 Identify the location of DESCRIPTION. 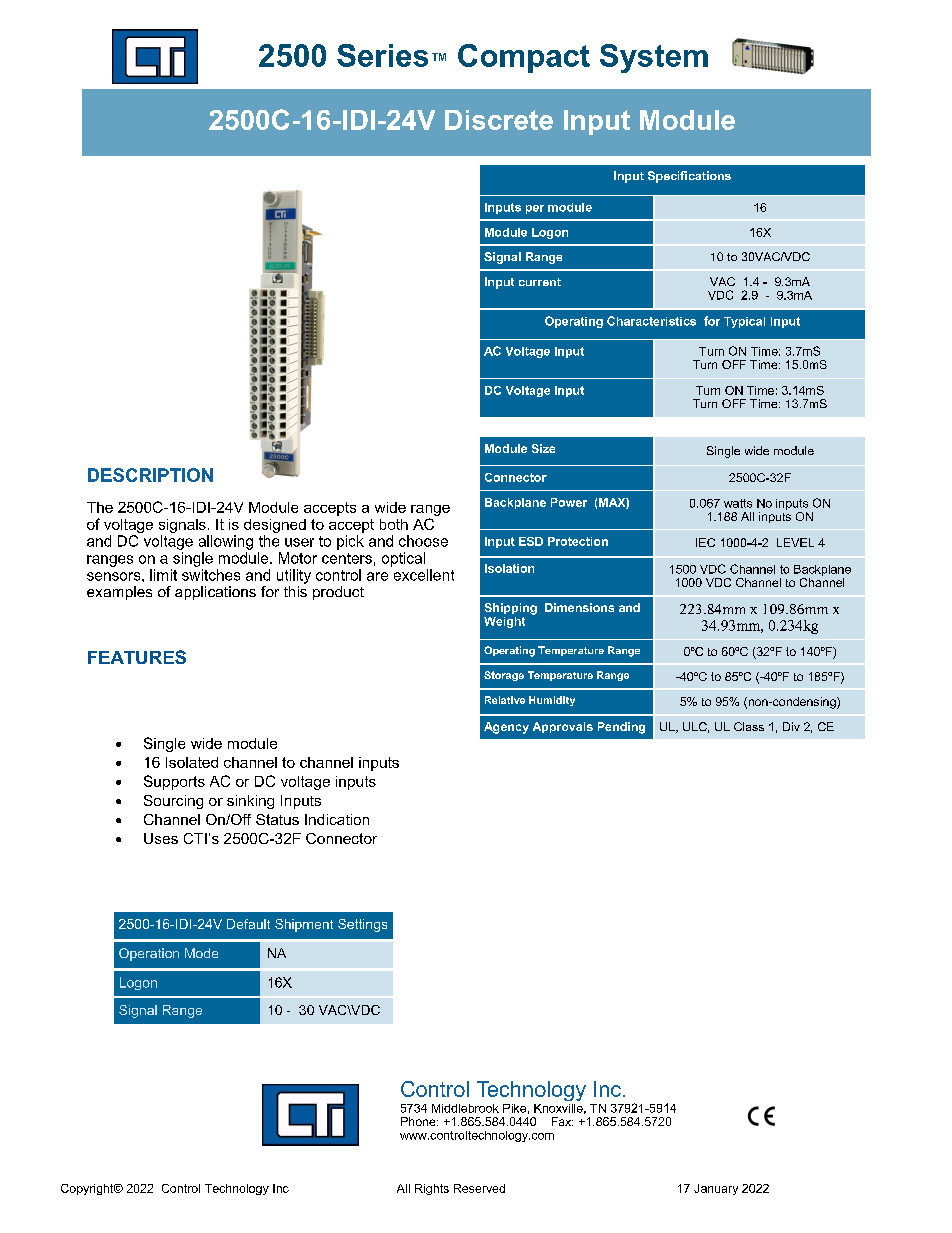
(150, 475).
